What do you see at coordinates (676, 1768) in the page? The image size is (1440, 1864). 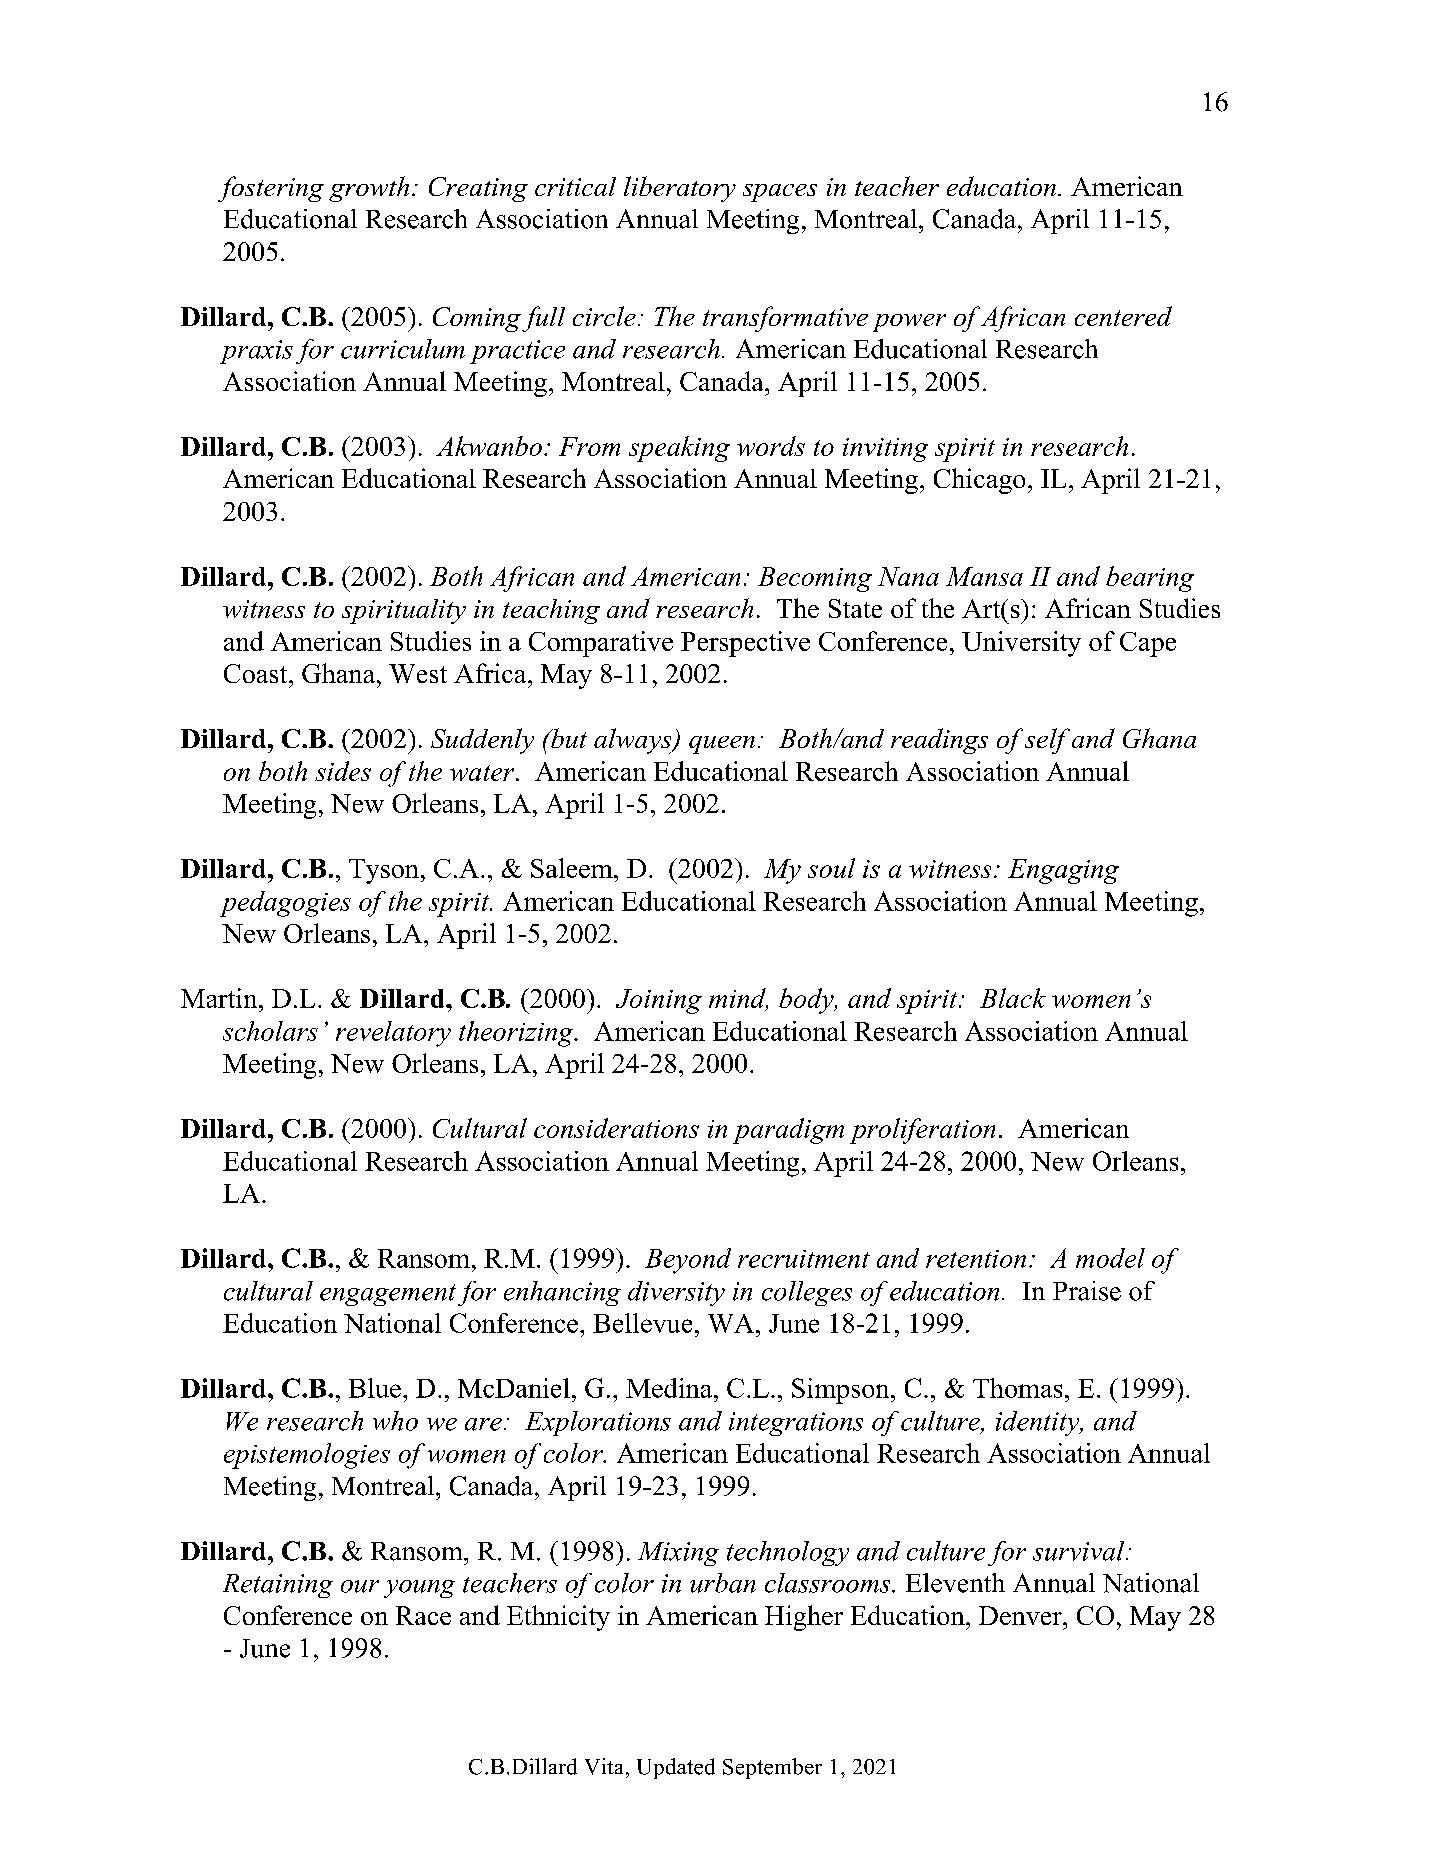 I see `Updated` at bounding box center [676, 1768].
